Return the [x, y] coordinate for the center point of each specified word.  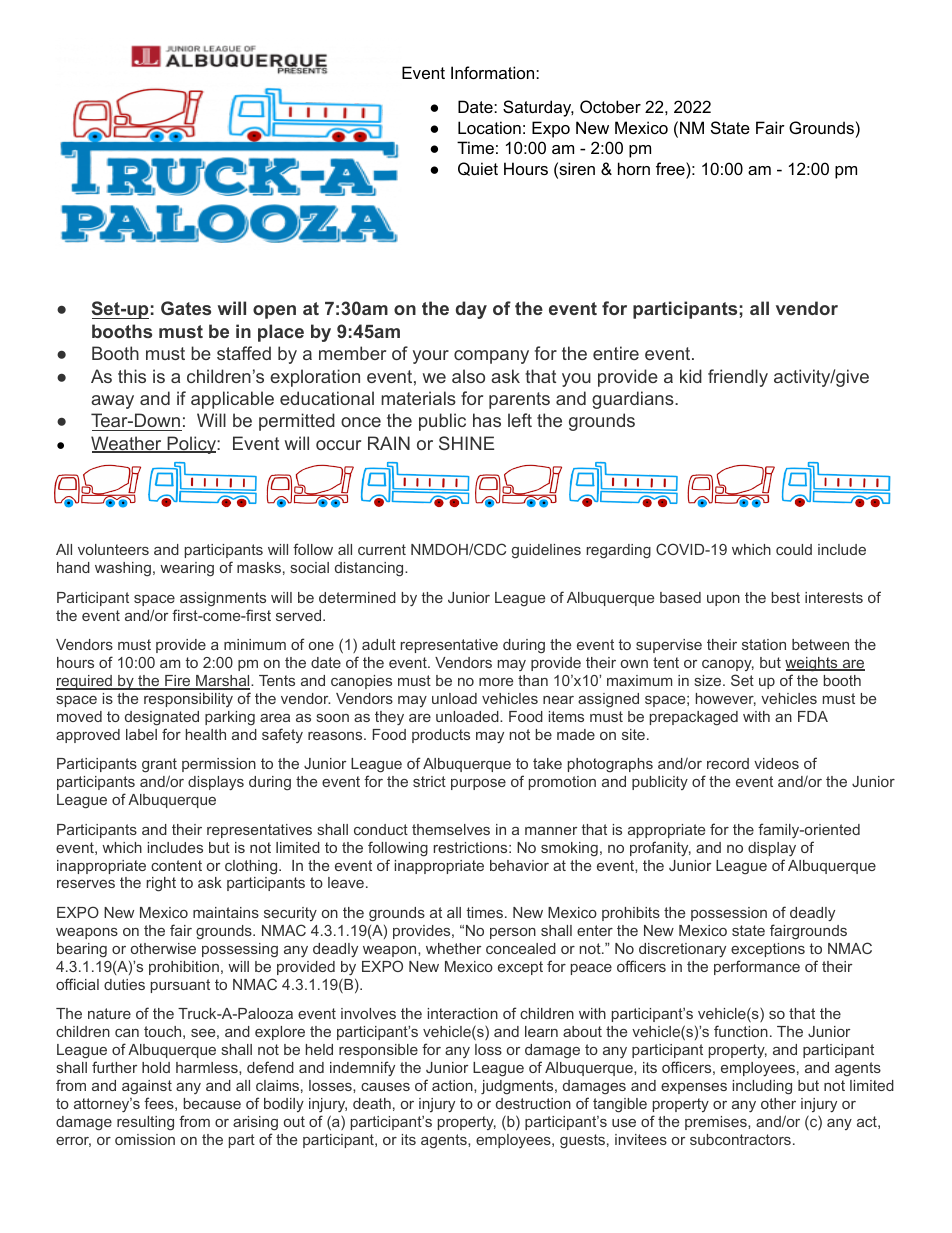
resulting [145, 1123]
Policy [191, 445]
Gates [186, 308]
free [671, 168]
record [728, 763]
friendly [738, 378]
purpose [478, 784]
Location [489, 127]
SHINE [466, 443]
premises [717, 1123]
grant [159, 767]
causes [385, 1087]
